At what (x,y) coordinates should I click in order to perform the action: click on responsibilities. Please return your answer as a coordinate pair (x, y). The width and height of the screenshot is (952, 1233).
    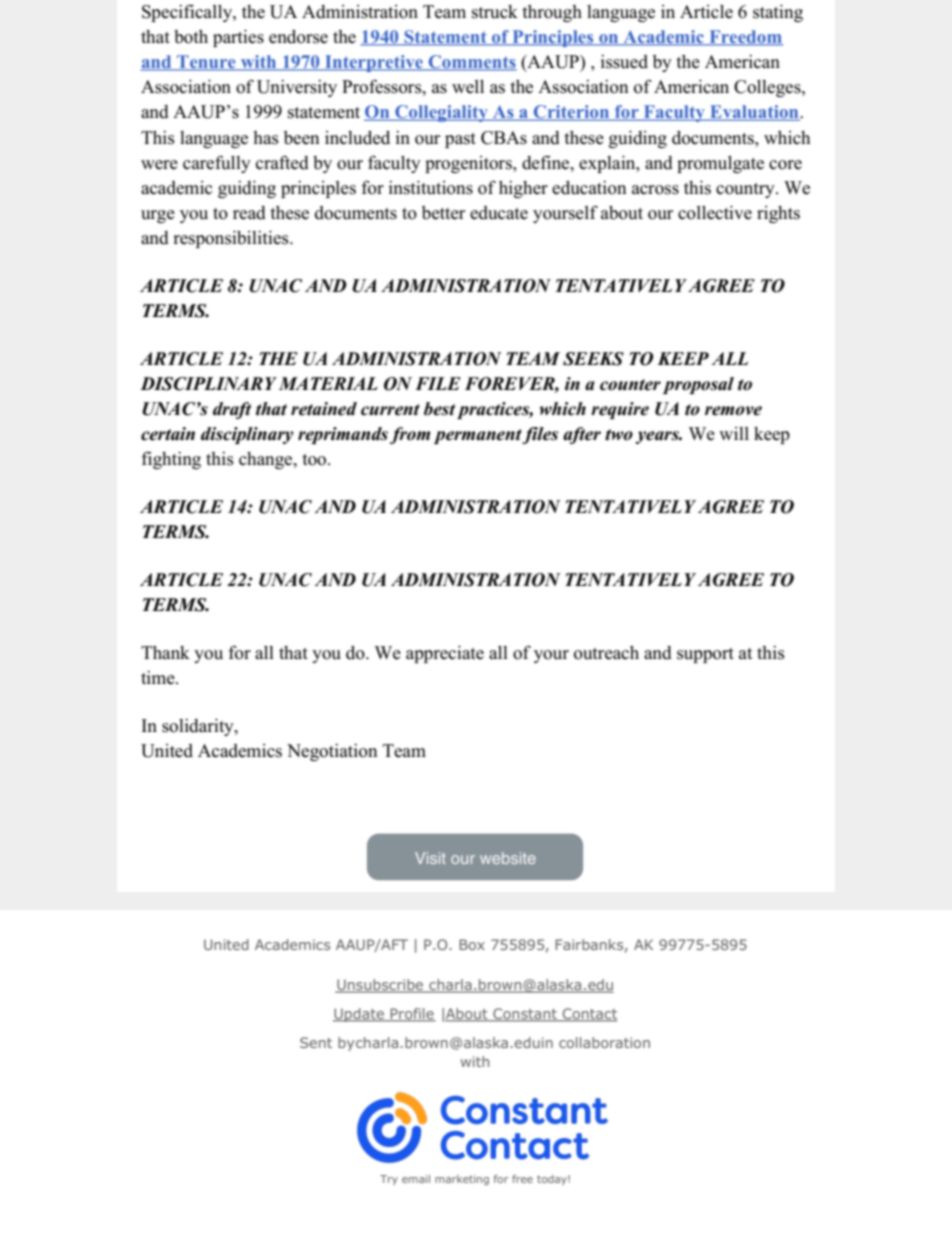
    Looking at the image, I should click on (232, 239).
